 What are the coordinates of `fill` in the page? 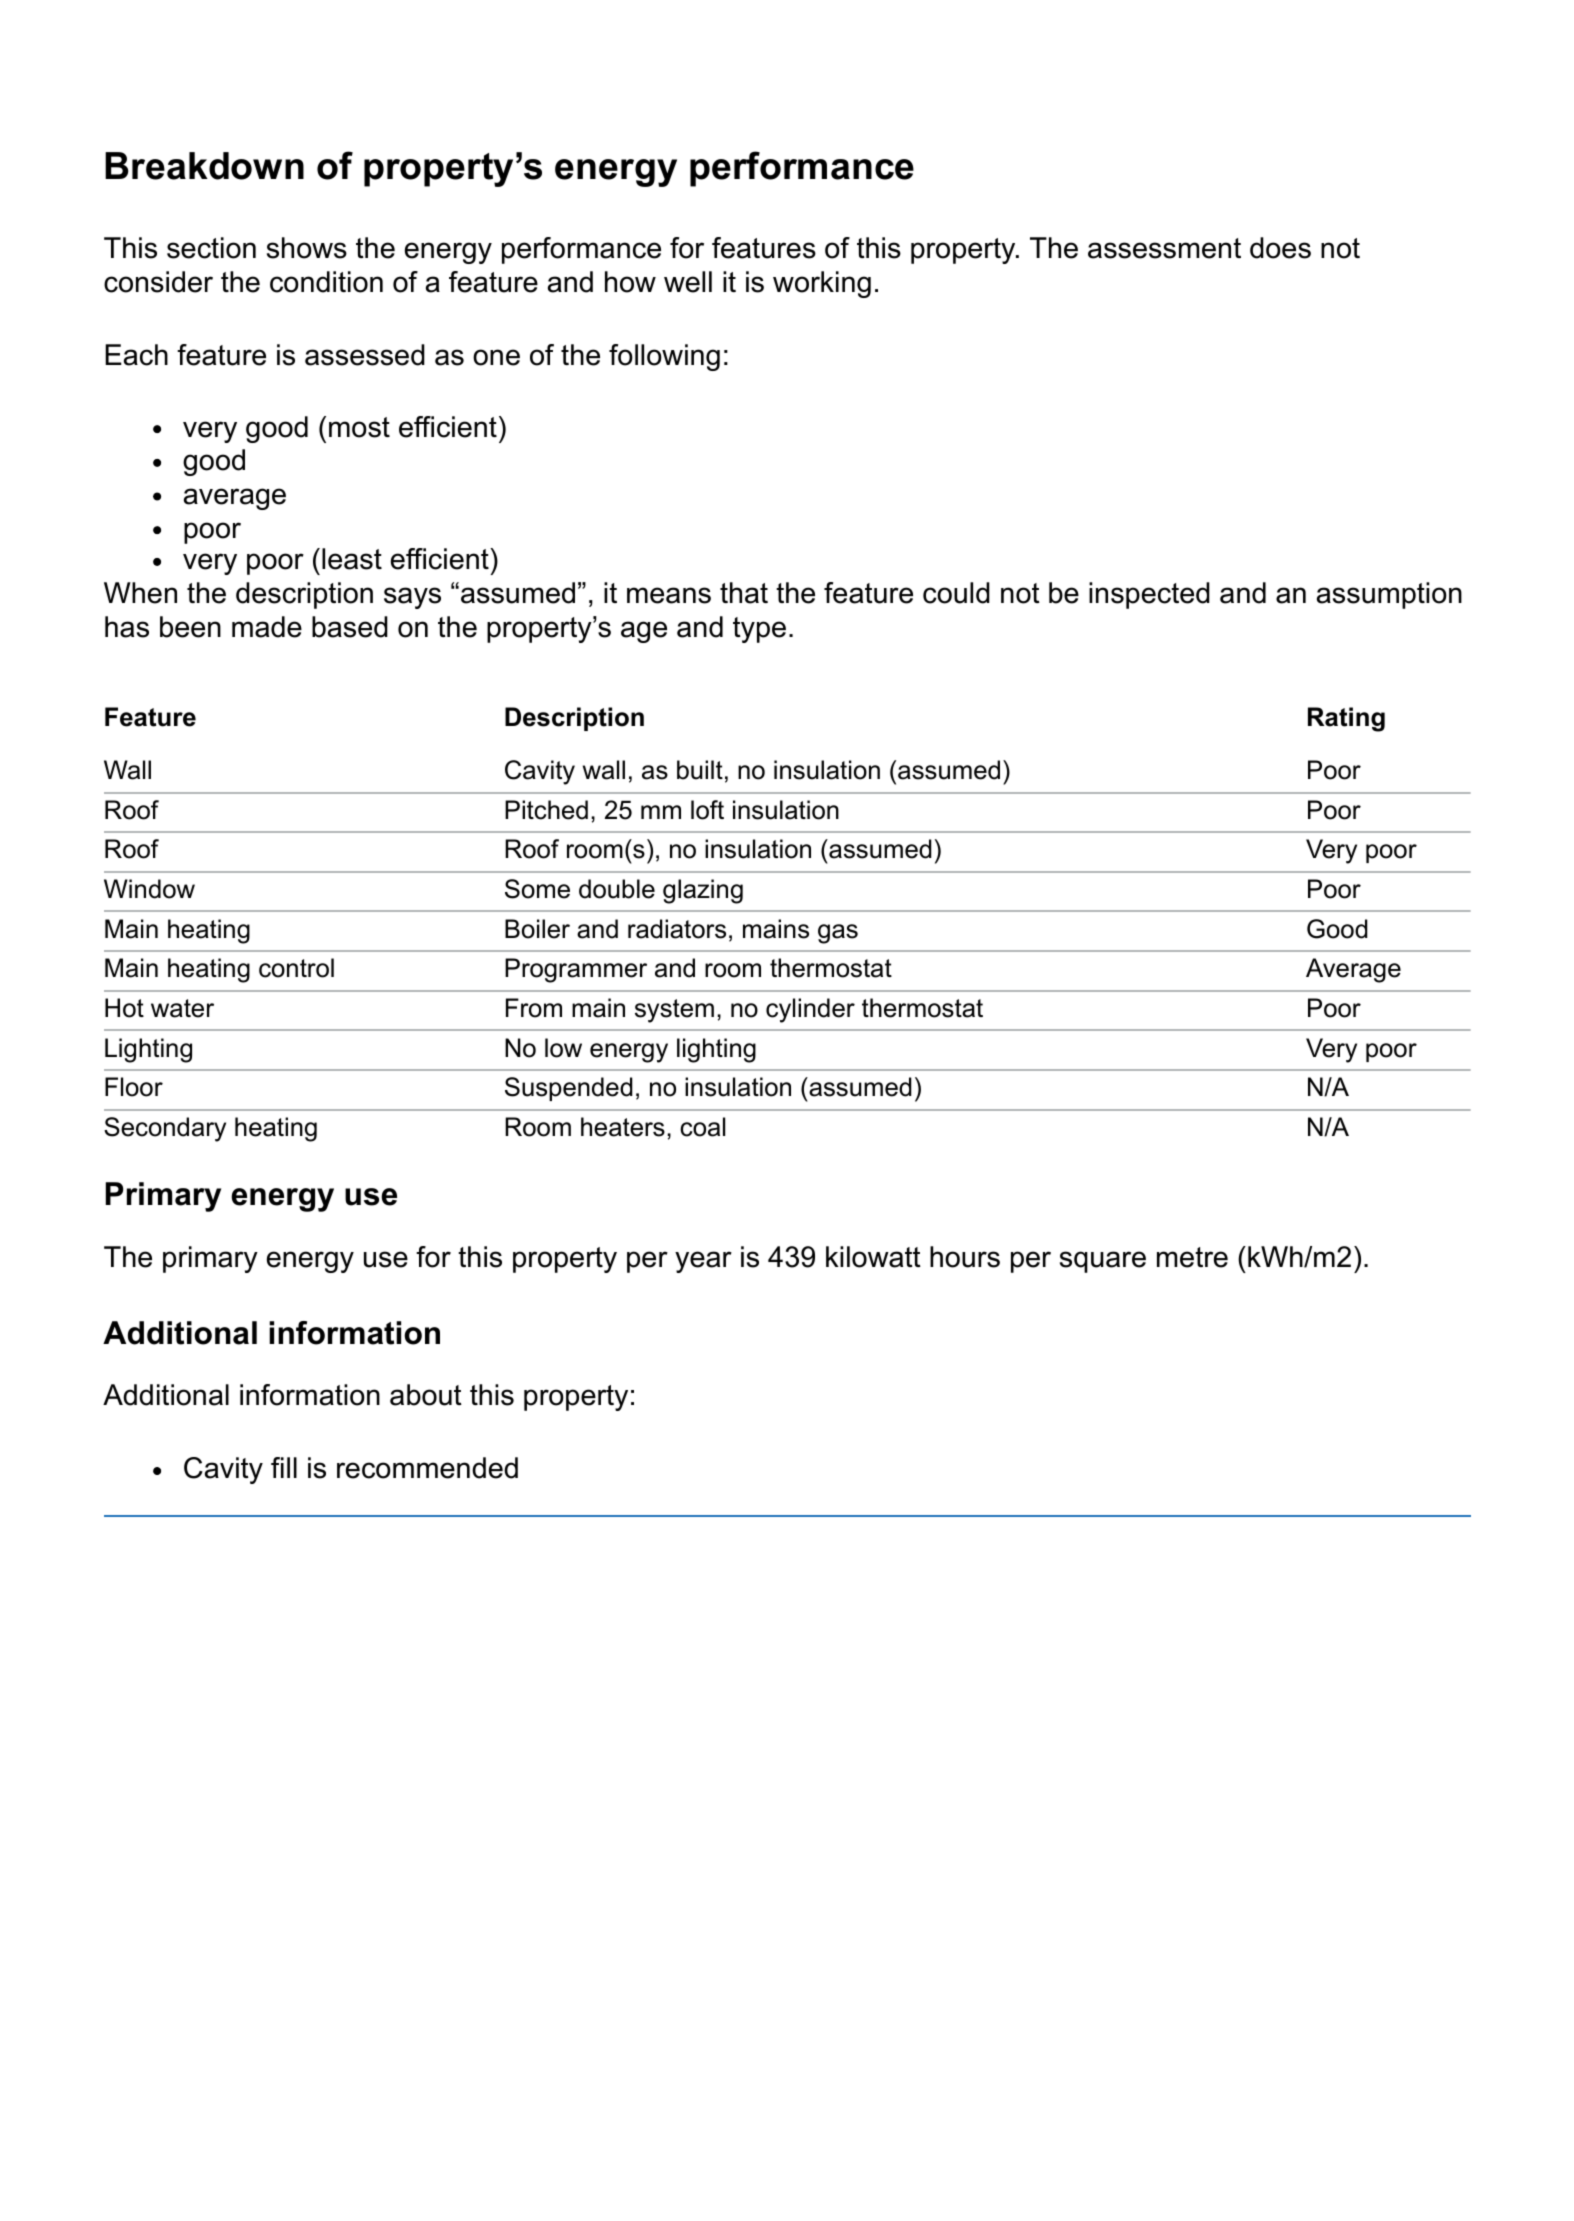 It's located at (284, 1467).
